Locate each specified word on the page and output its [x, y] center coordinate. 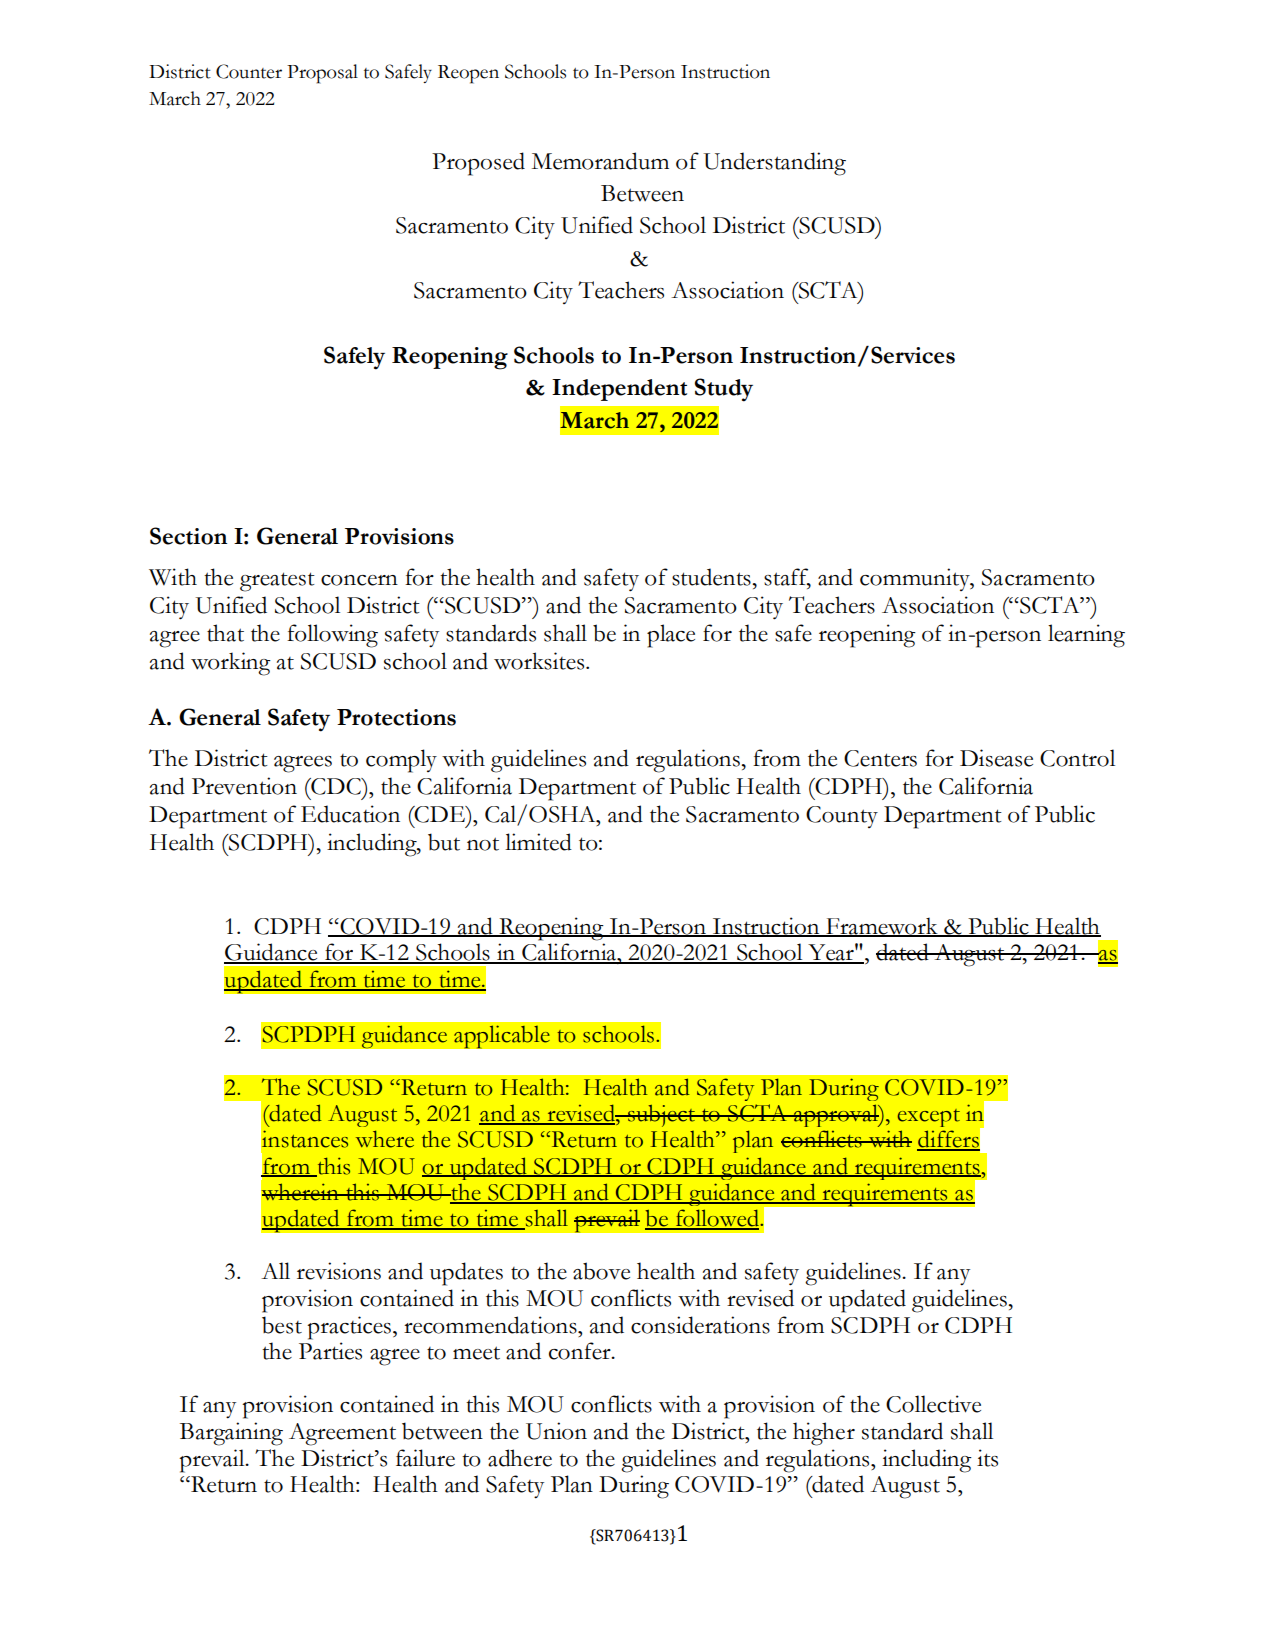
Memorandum [600, 161]
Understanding [774, 164]
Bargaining [231, 1434]
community [916, 579]
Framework [882, 927]
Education [350, 814]
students [712, 577]
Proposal [322, 74]
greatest [277, 582]
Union [556, 1431]
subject [661, 1116]
